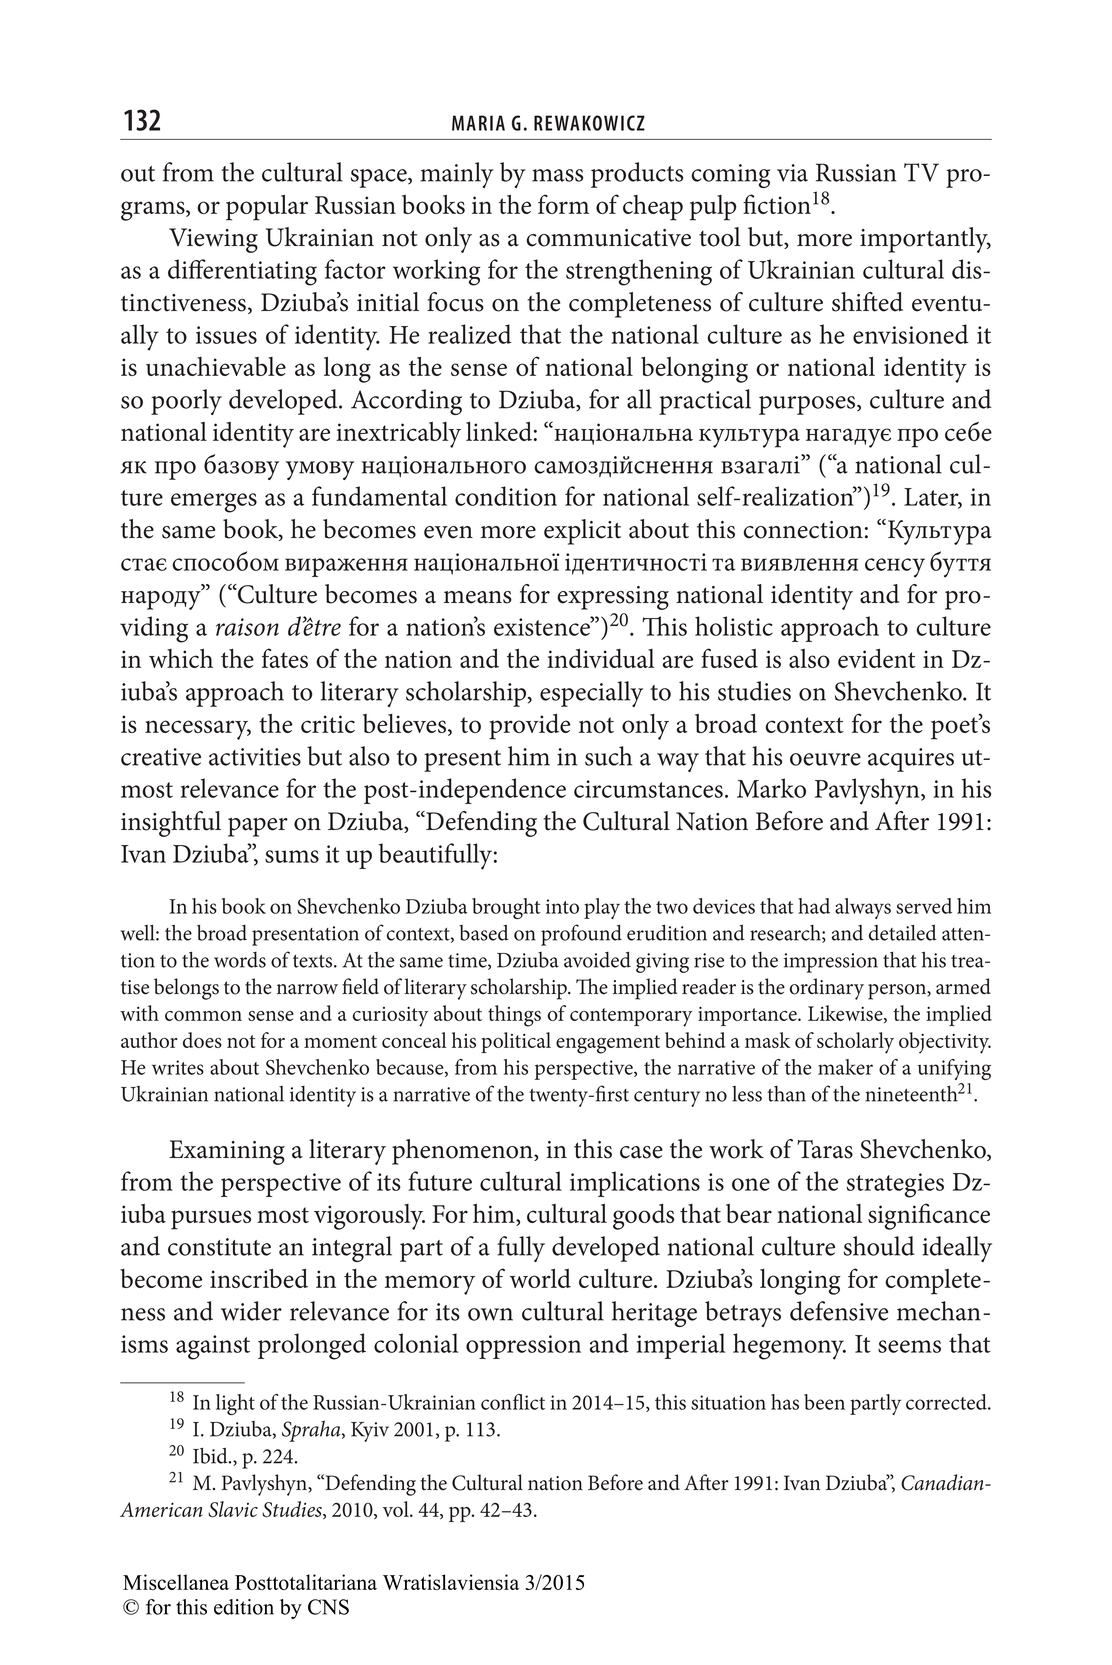 This screenshot has height=1665, width=1112. Describe the element at coordinates (792, 173) in the screenshot. I see `via` at that location.
